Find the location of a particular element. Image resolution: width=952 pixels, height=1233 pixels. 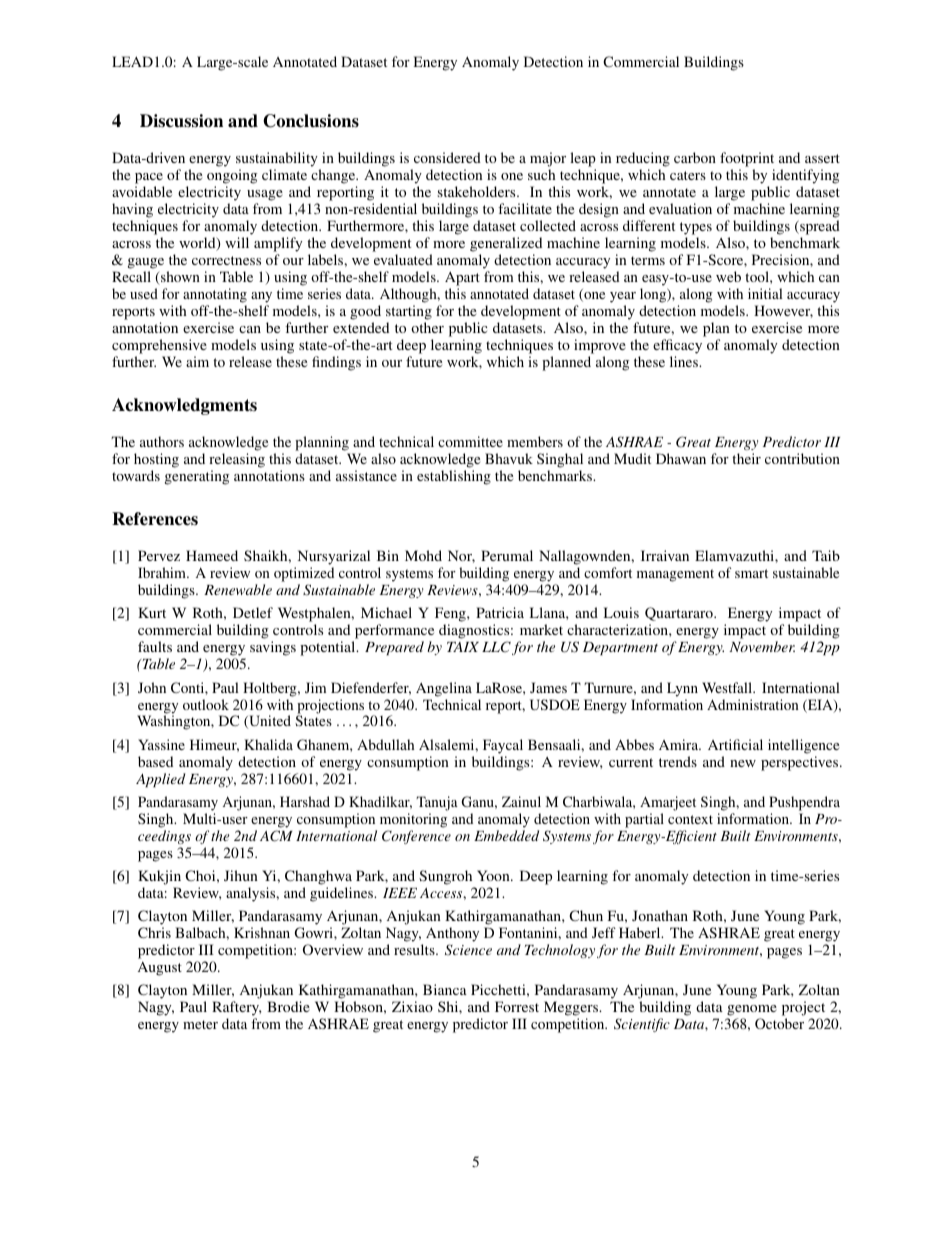

footprint is located at coordinates (747, 159).
